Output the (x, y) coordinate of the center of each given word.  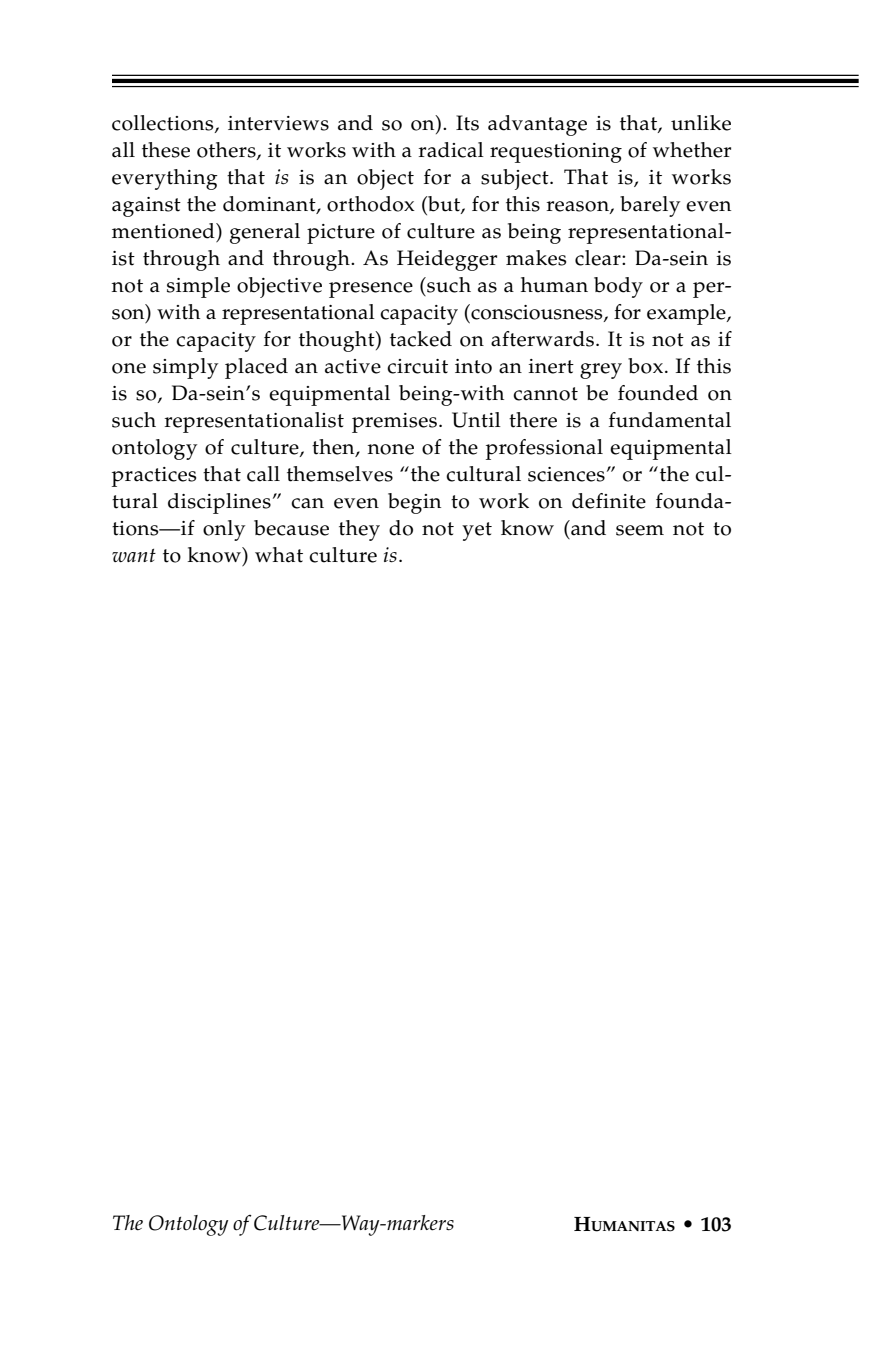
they (359, 530)
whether (692, 150)
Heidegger (447, 260)
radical (451, 150)
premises (396, 423)
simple (198, 287)
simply (185, 368)
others (227, 151)
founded (658, 393)
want (134, 555)
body (618, 287)
